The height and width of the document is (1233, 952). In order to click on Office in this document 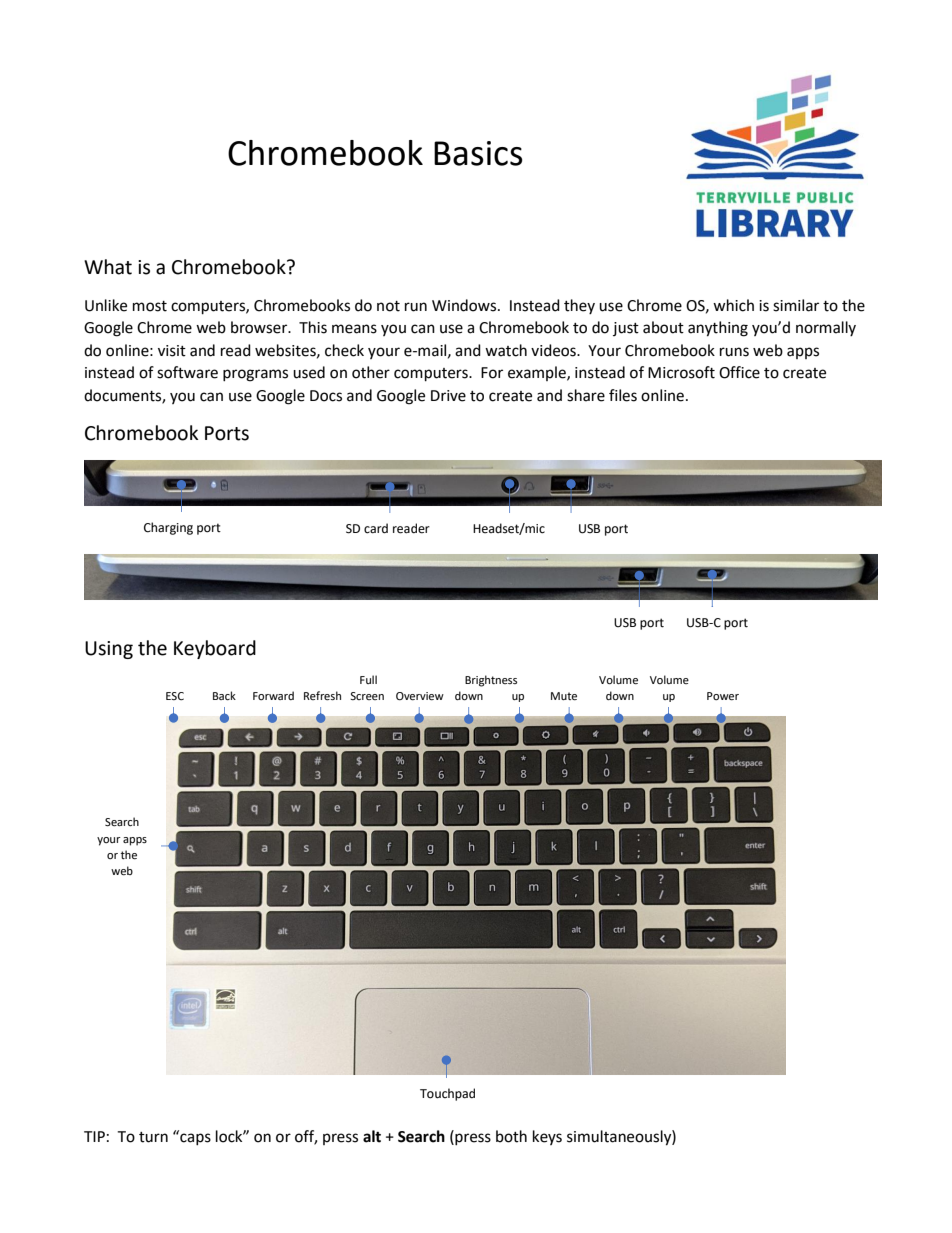, I will do `click(739, 372)`.
